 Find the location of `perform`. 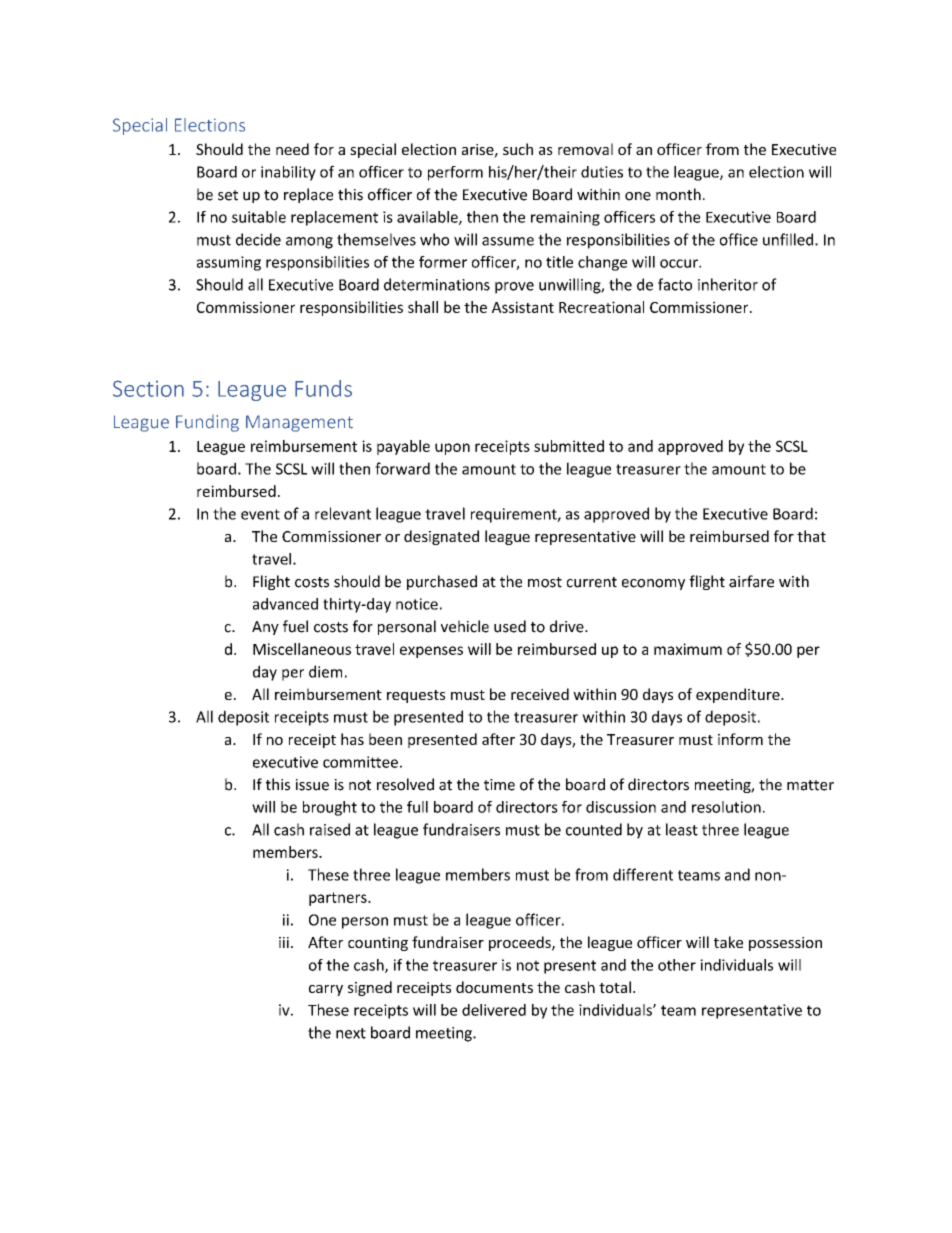

perform is located at coordinates (455, 173).
